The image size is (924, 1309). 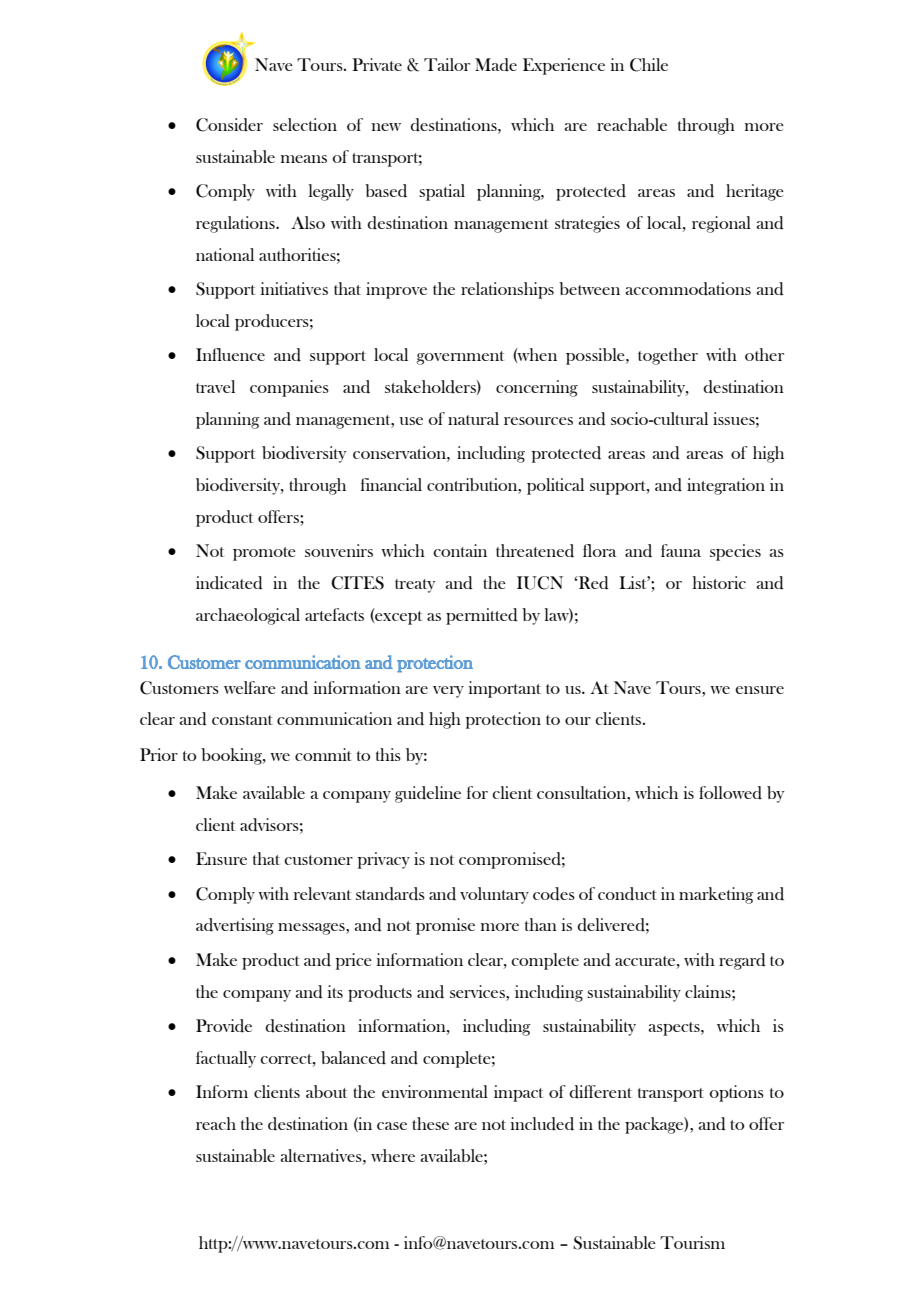 I want to click on alternatives, so click(x=322, y=1155).
